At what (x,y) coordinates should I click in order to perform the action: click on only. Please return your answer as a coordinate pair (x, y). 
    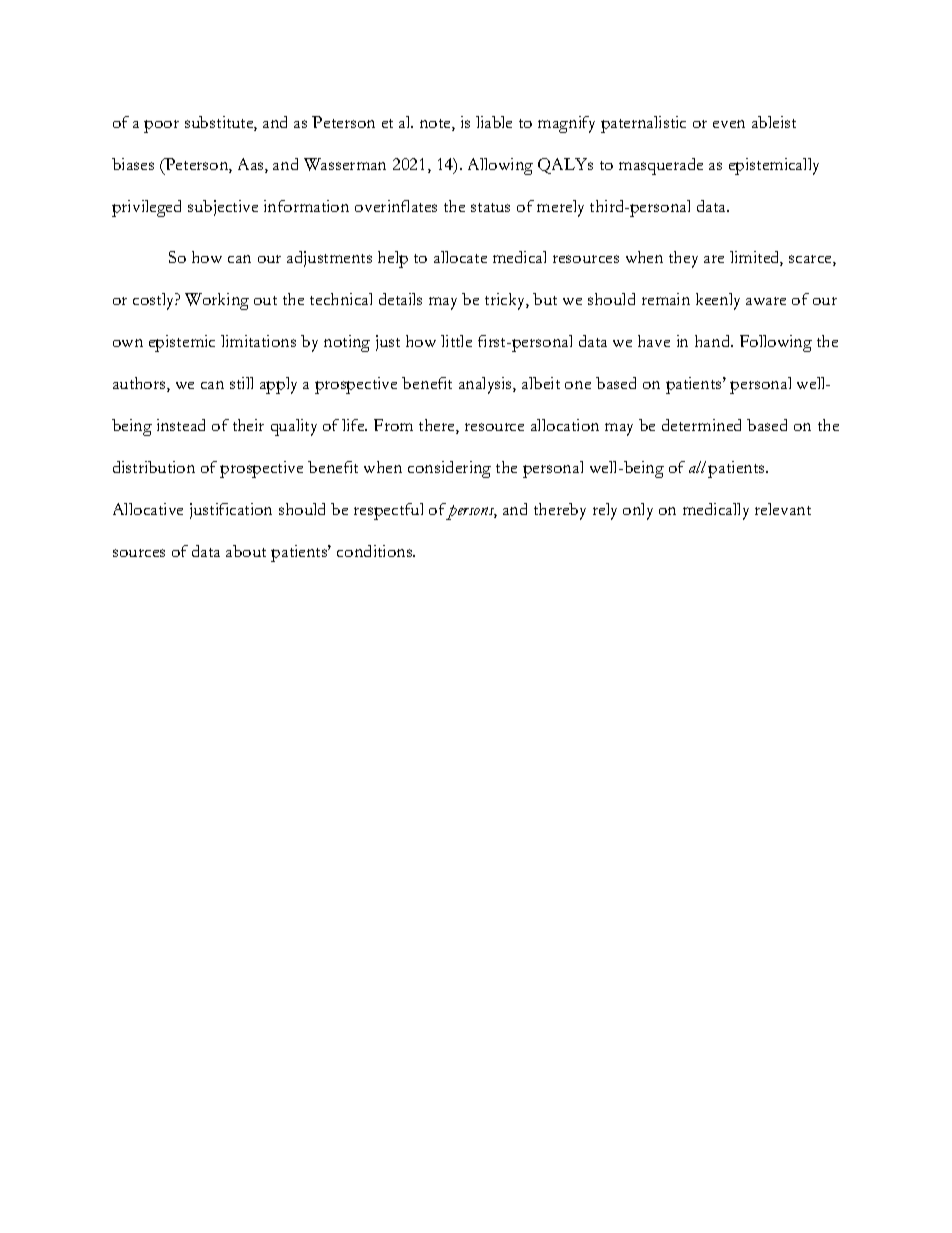
    Looking at the image, I should click on (638, 511).
